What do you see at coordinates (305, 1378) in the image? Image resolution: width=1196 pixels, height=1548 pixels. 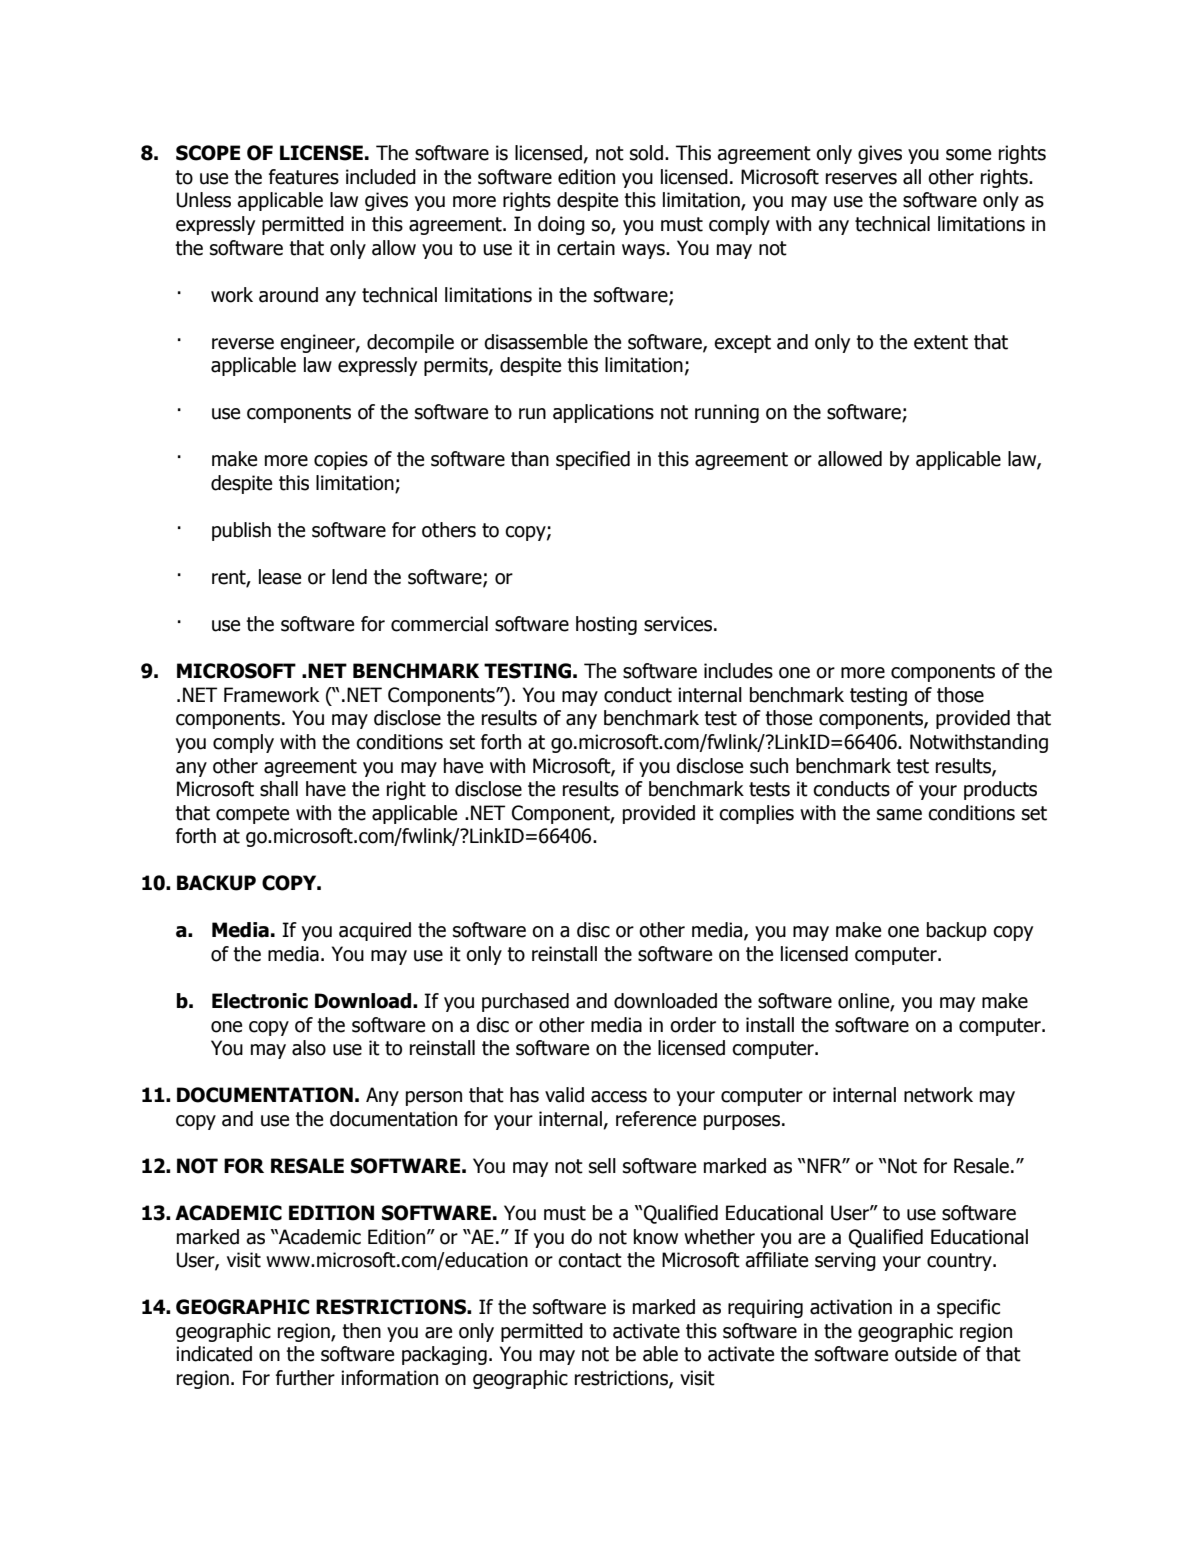 I see `further` at bounding box center [305, 1378].
